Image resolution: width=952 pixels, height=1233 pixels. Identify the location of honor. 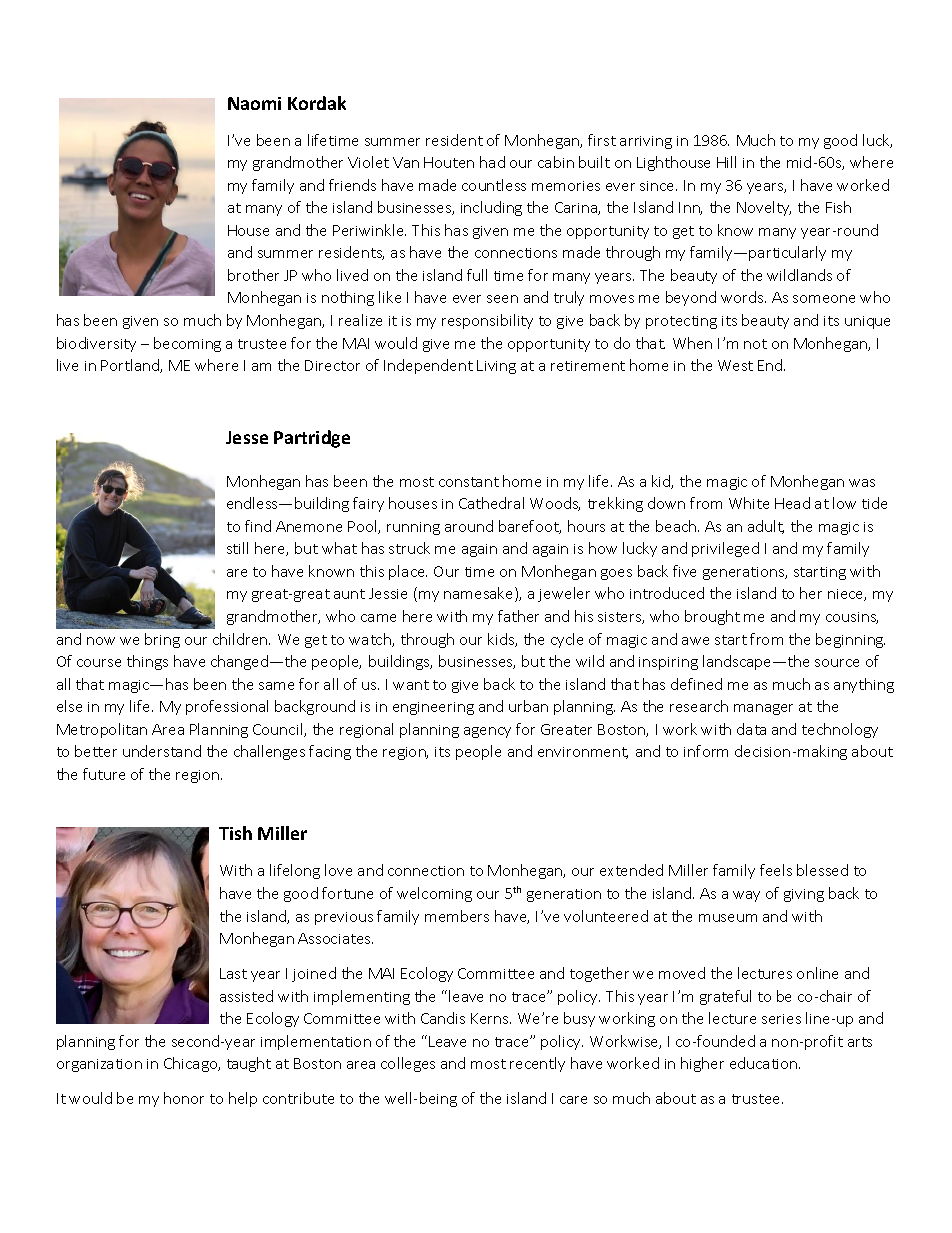
(184, 1098).
